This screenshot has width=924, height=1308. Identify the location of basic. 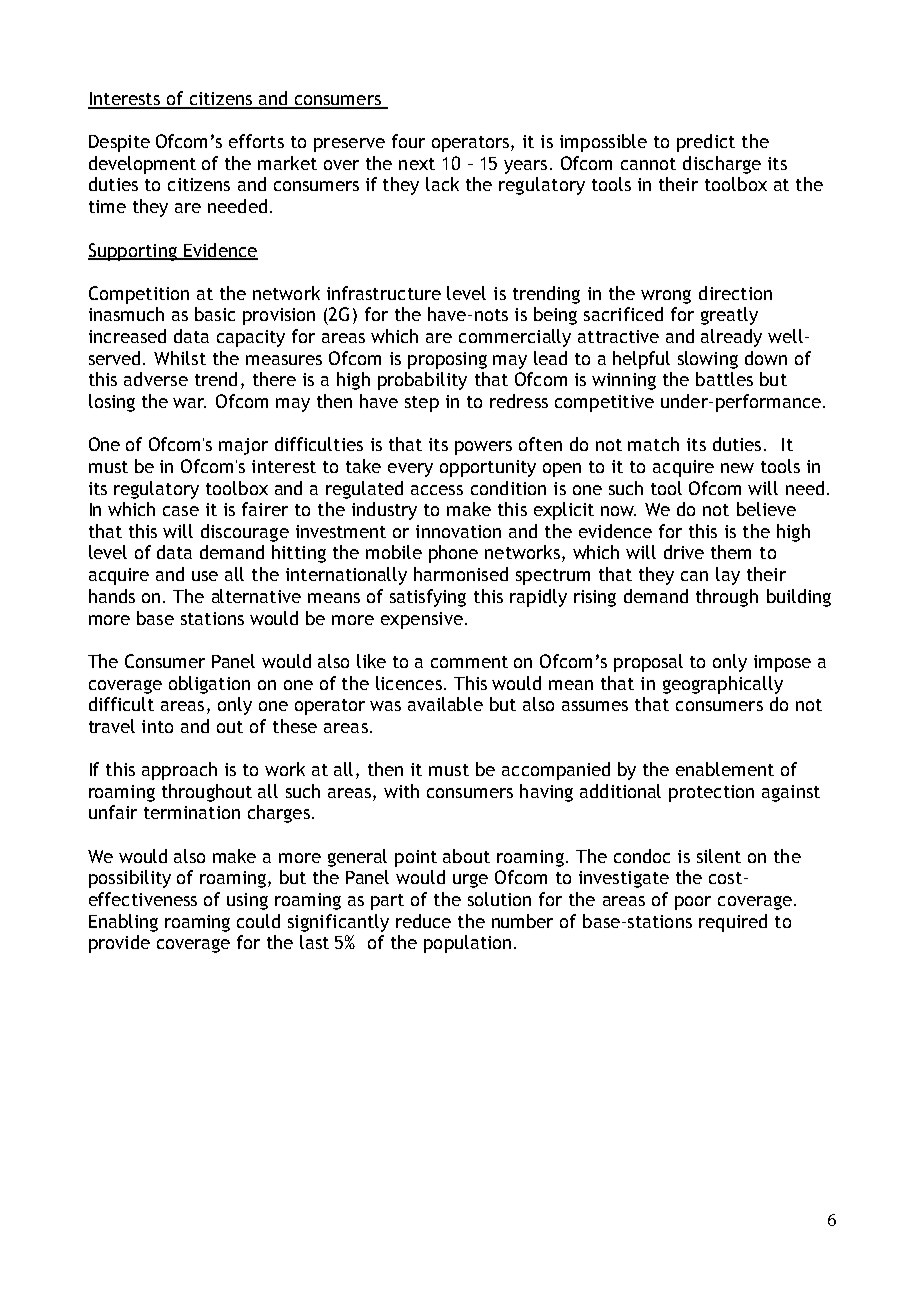
(215, 314).
